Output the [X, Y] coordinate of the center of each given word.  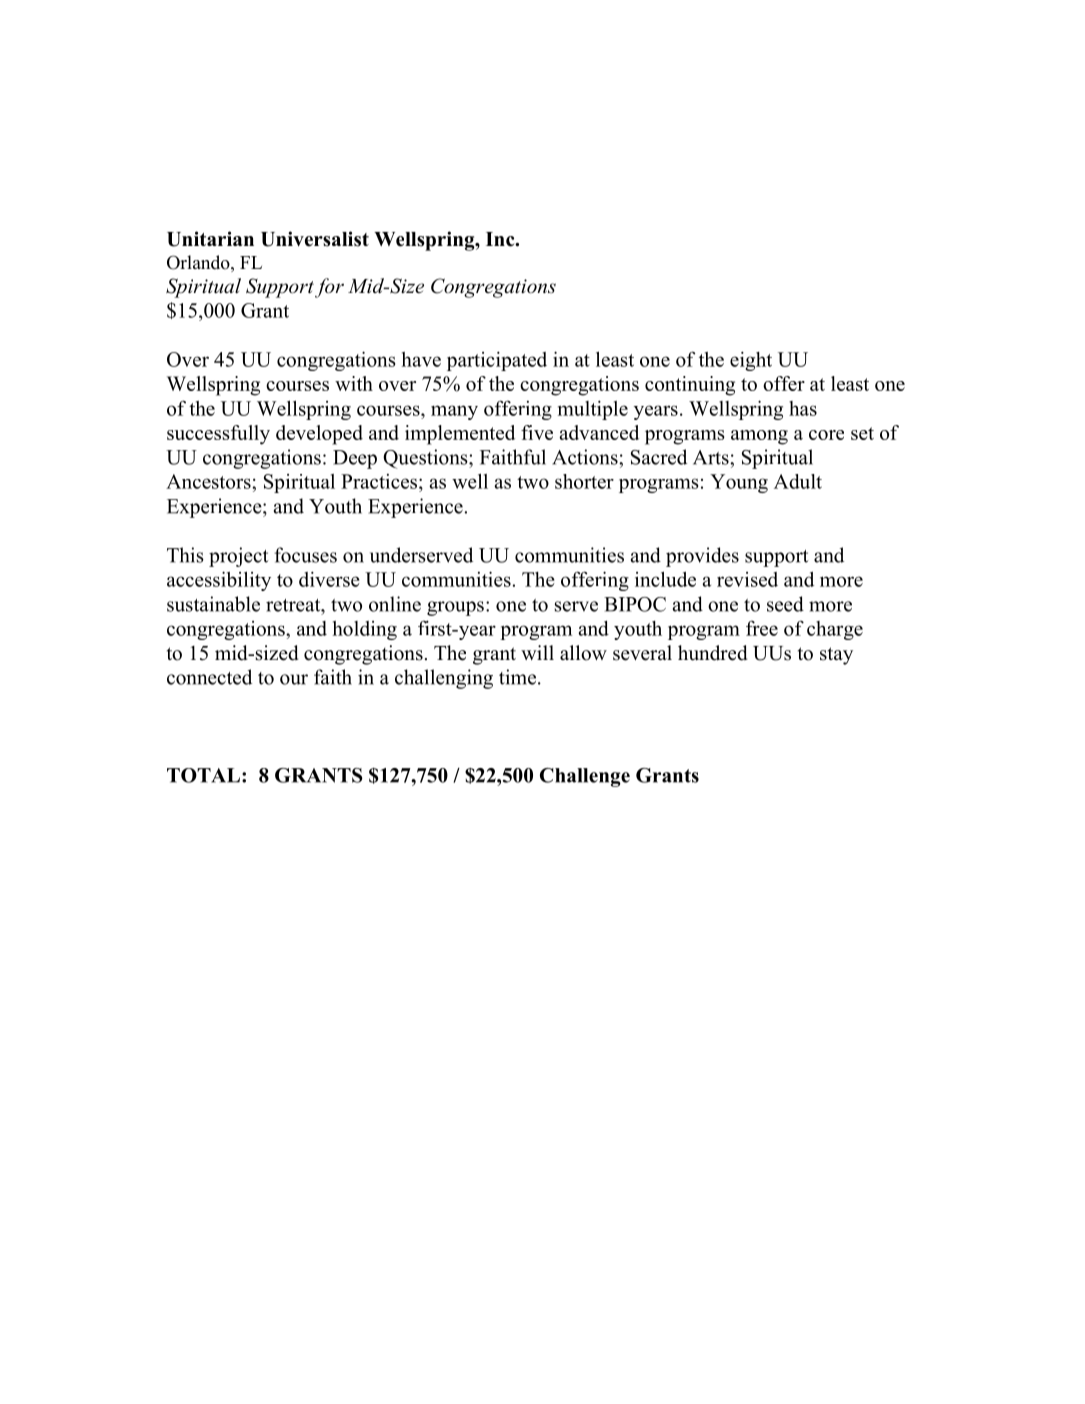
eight [751, 361]
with [354, 383]
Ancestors [209, 481]
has [803, 408]
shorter [584, 481]
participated [497, 361]
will [537, 652]
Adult [798, 481]
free [762, 628]
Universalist [315, 239]
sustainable [213, 604]
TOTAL [203, 775]
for [329, 288]
